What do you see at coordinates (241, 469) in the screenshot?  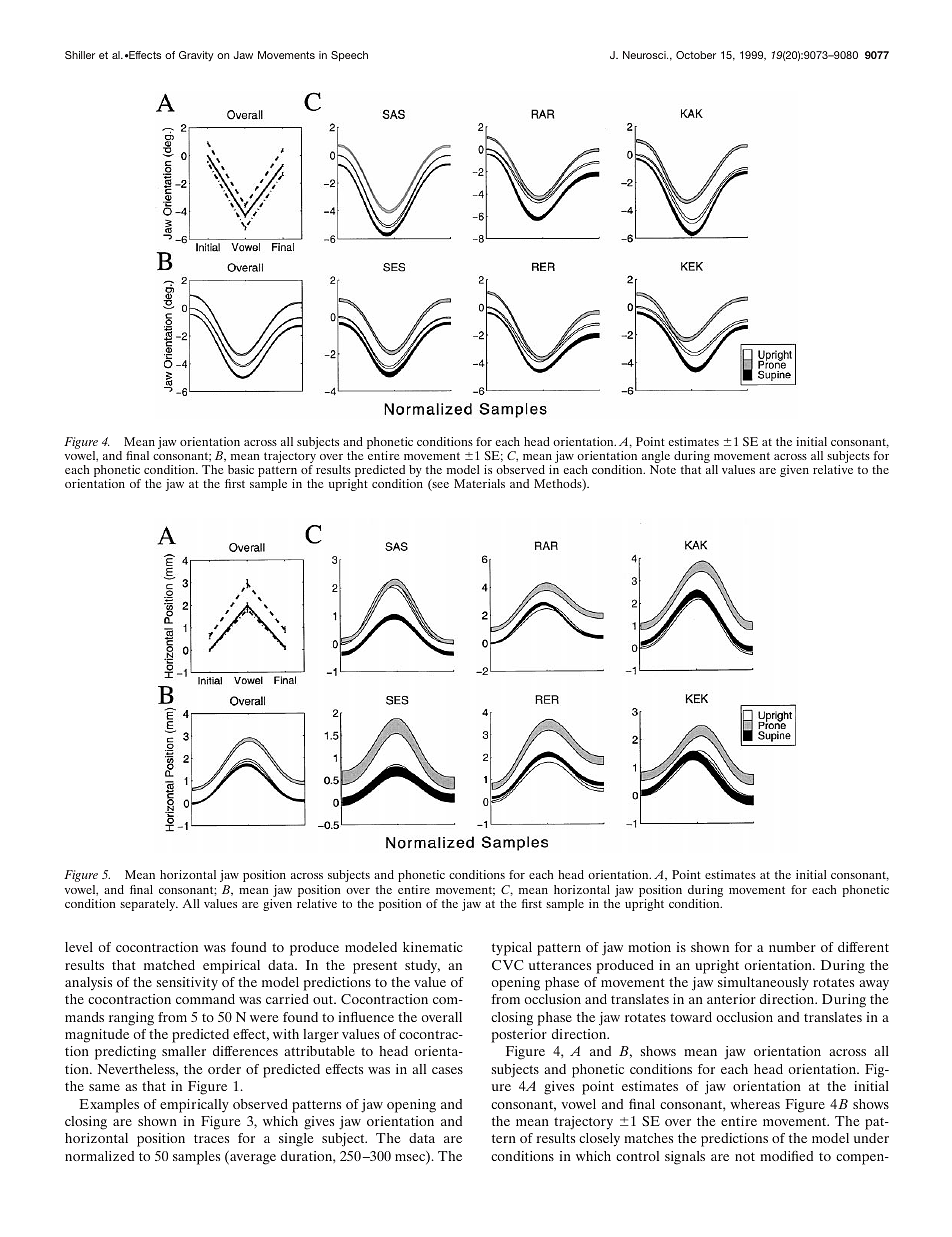 I see `basic` at bounding box center [241, 469].
